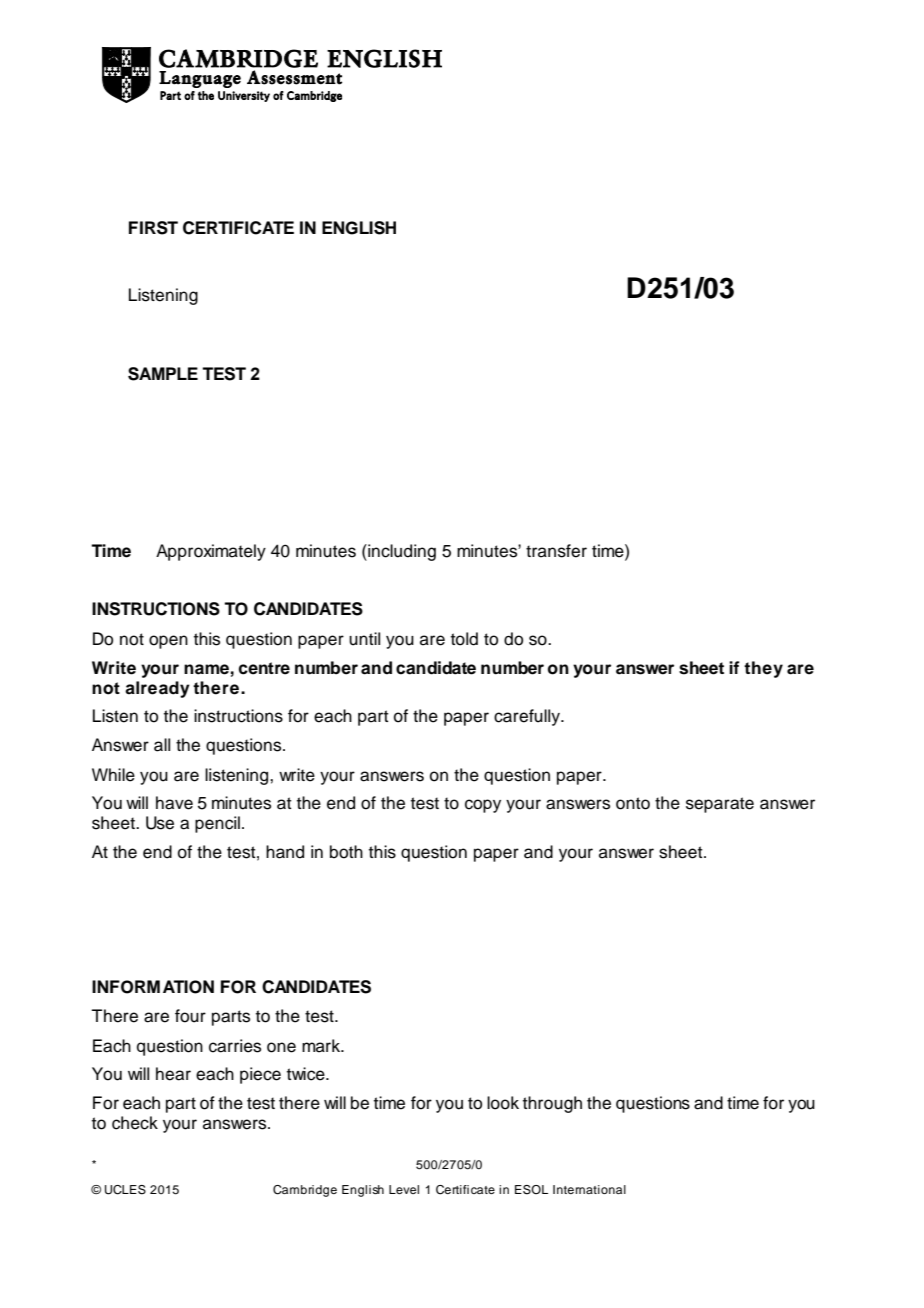 Image resolution: width=924 pixels, height=1308 pixels. Describe the element at coordinates (217, 824) in the screenshot. I see `pencil` at that location.
